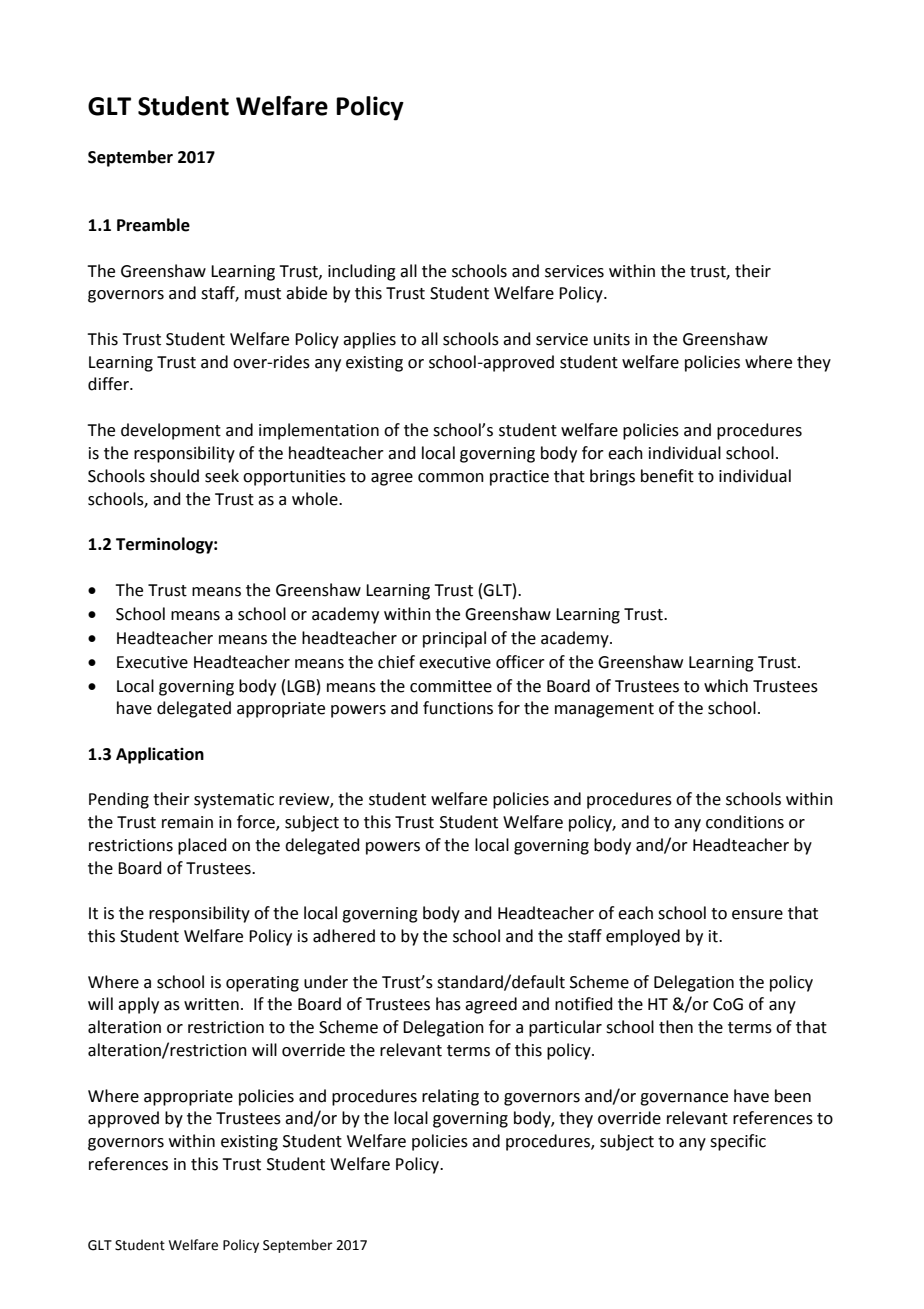  Describe the element at coordinates (174, 476) in the document. I see `should` at that location.
